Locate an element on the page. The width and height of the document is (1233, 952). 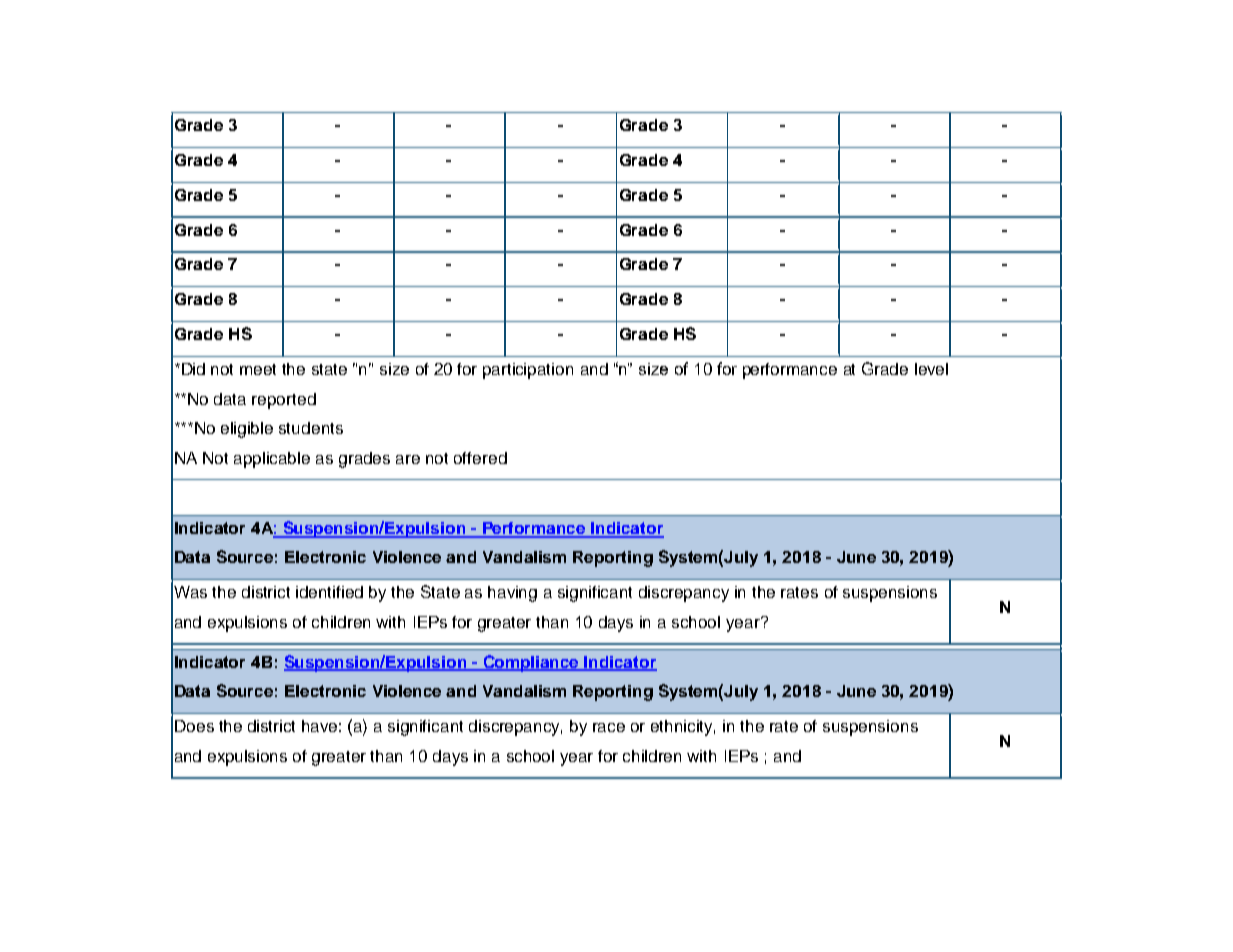
Compliance is located at coordinates (531, 663).
